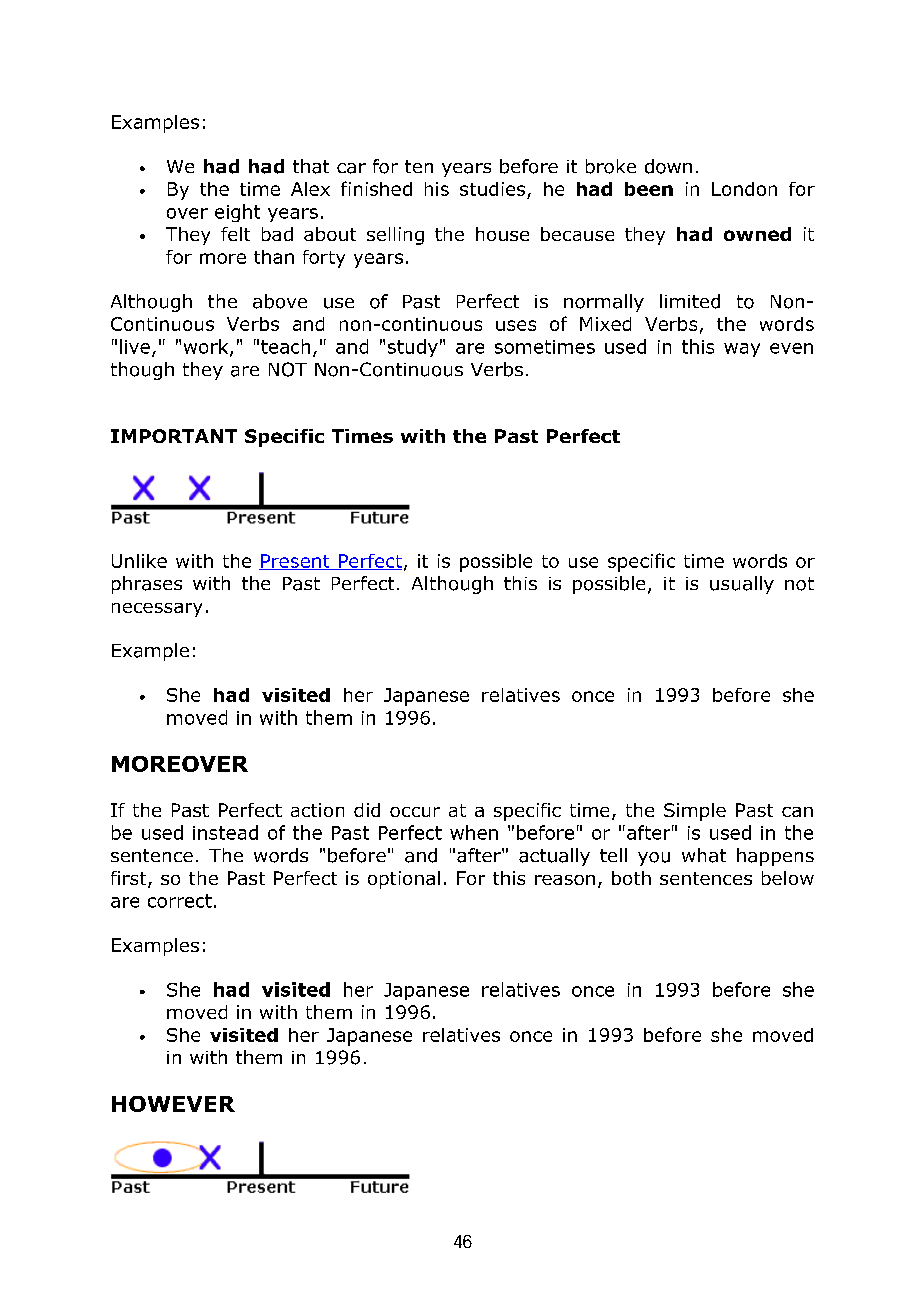 This page has height=1308, width=924. I want to click on London, so click(744, 189).
